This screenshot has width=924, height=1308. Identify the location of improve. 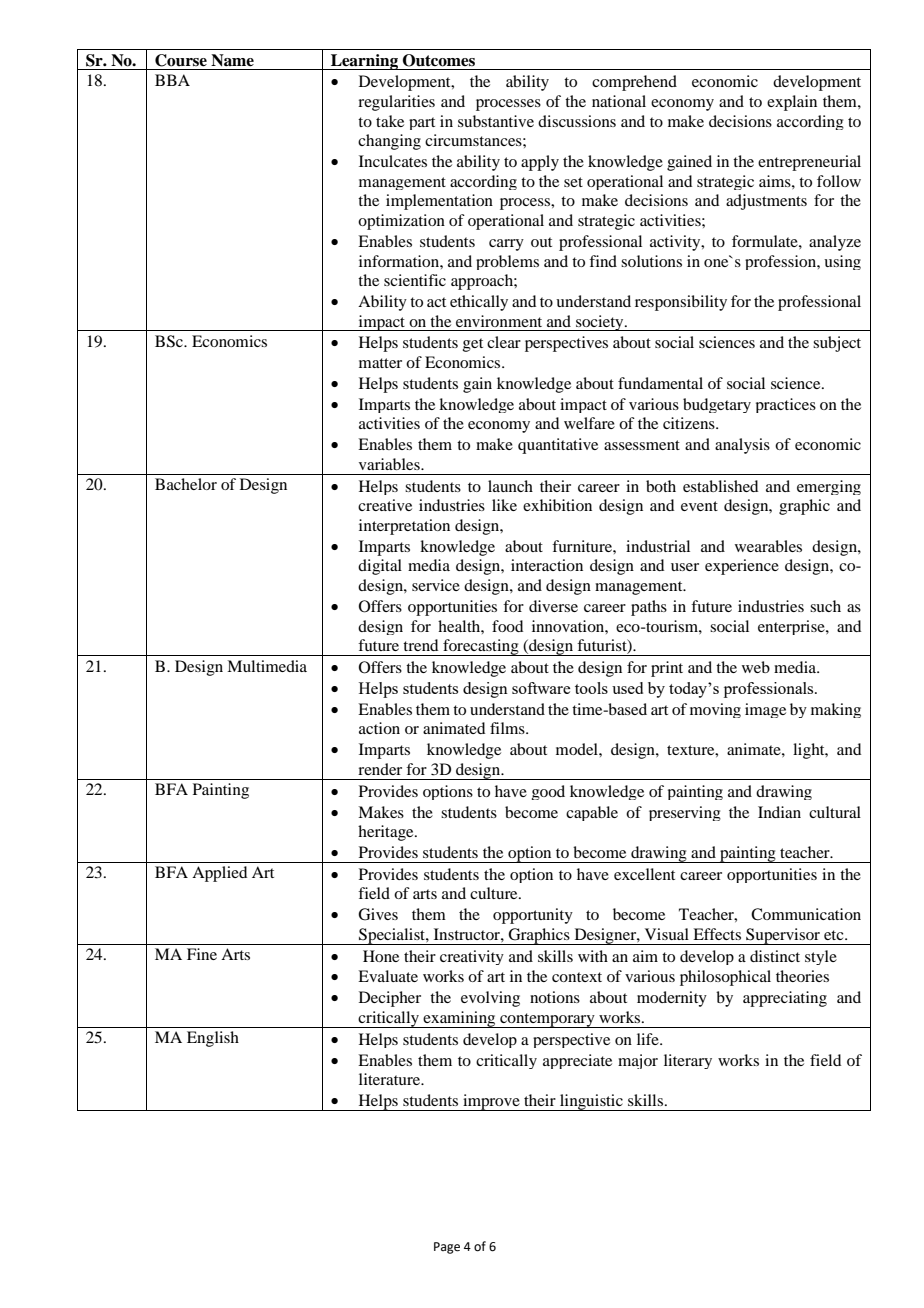
(491, 1102).
